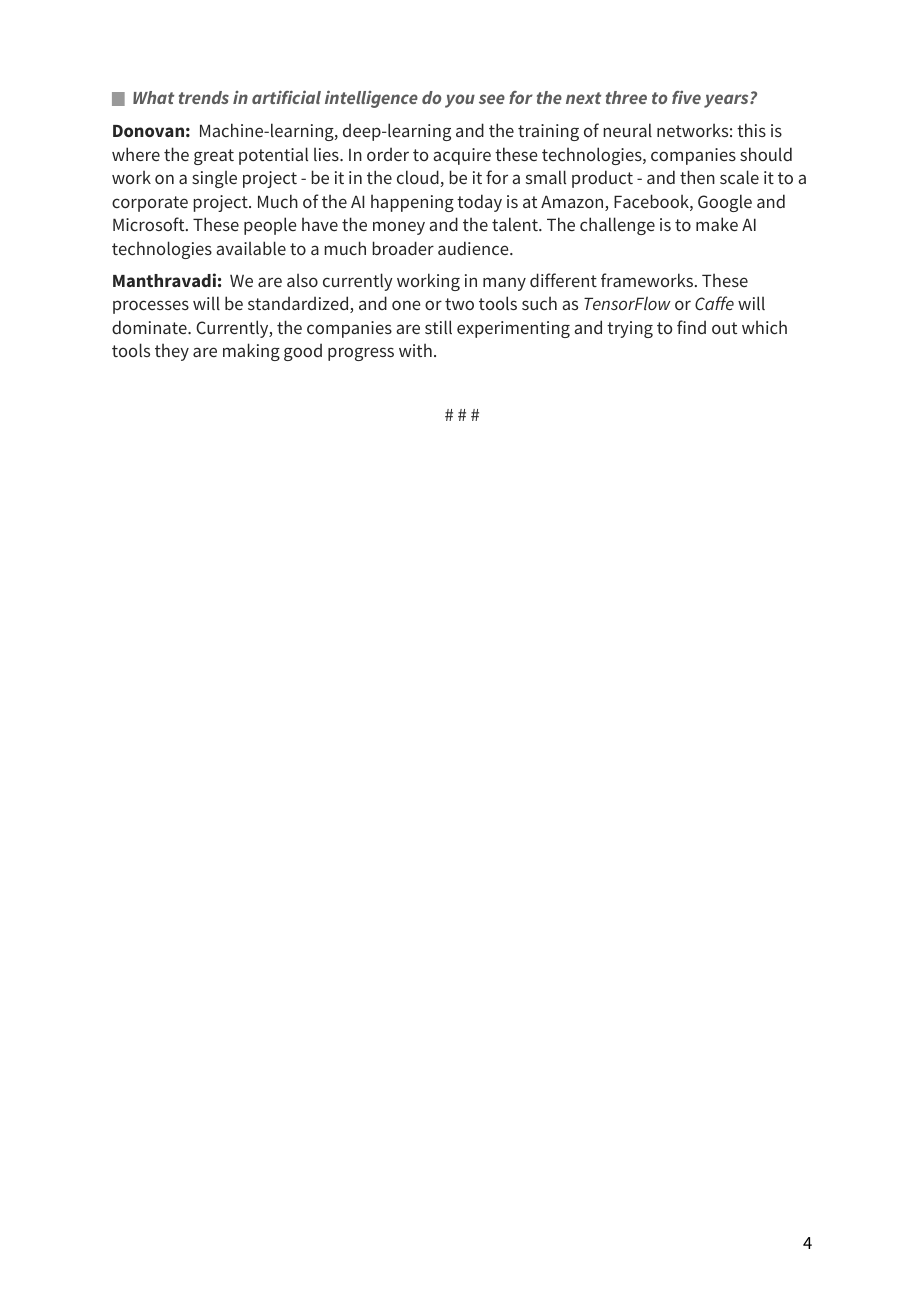 This document has width=924, height=1308. Describe the element at coordinates (415, 350) in the document. I see `with` at that location.
